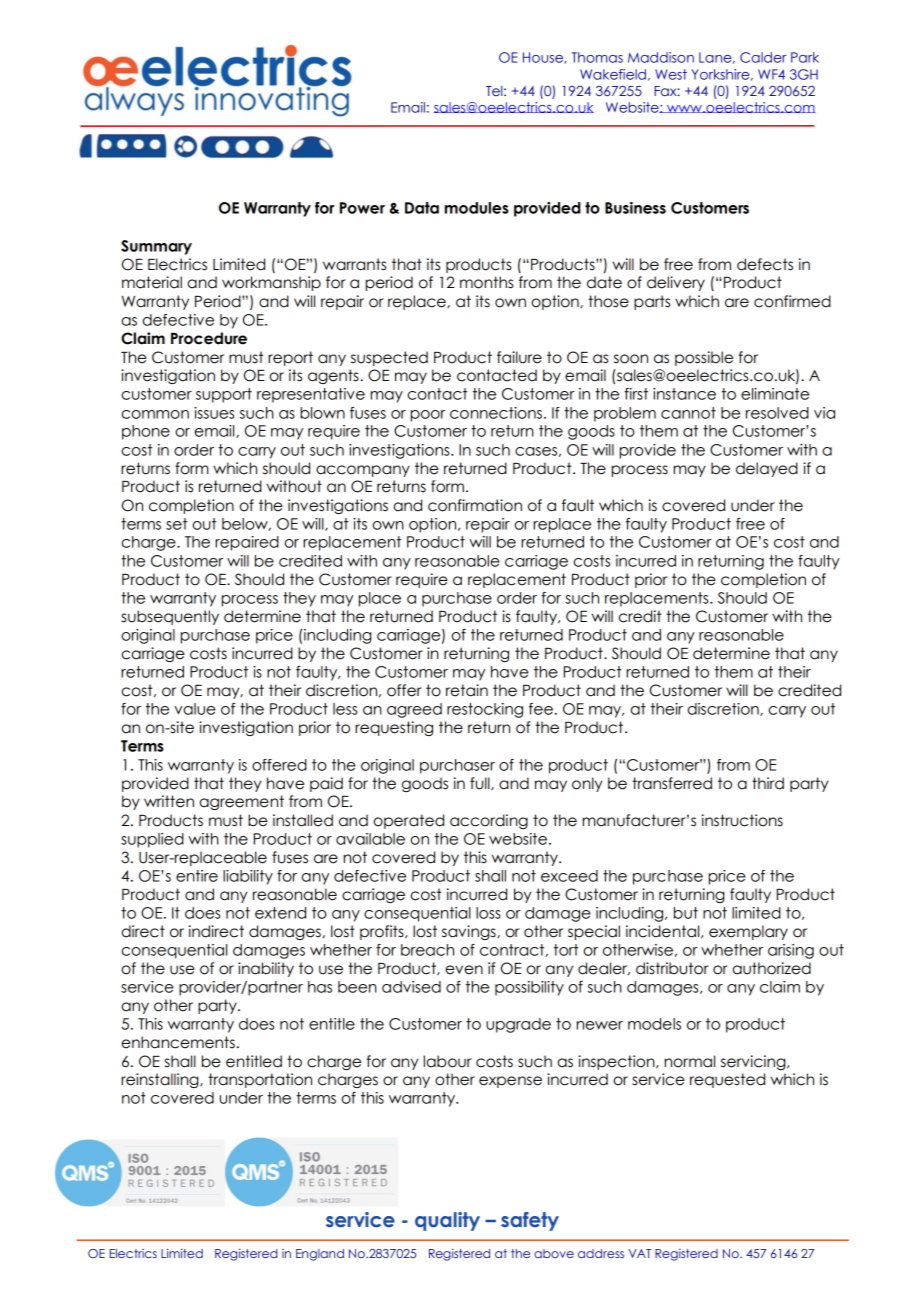 This page has width=924, height=1308. Describe the element at coordinates (597, 57) in the page. I see `Thomas` at that location.
